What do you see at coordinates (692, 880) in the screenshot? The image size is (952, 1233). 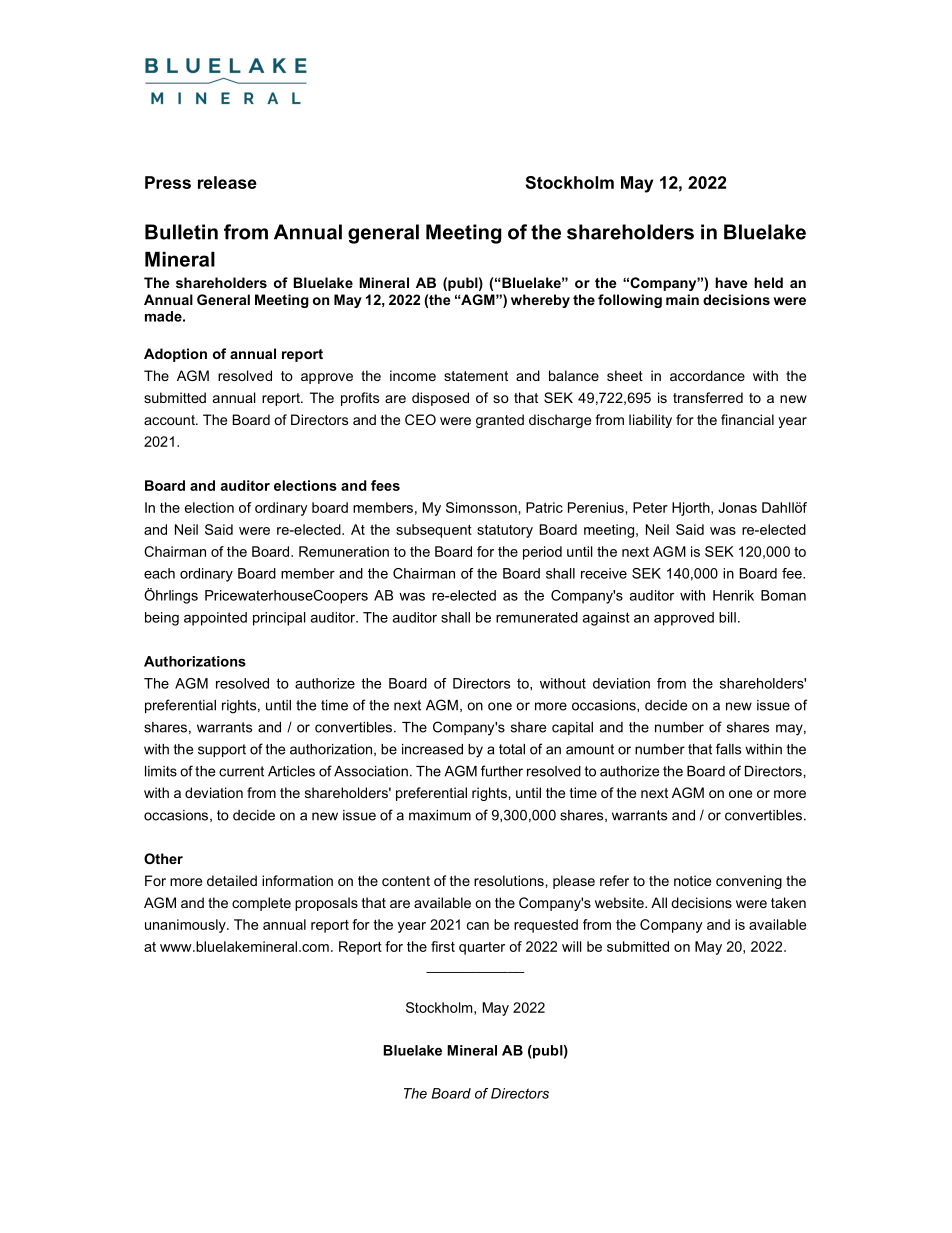 I see `notice` at bounding box center [692, 880].
